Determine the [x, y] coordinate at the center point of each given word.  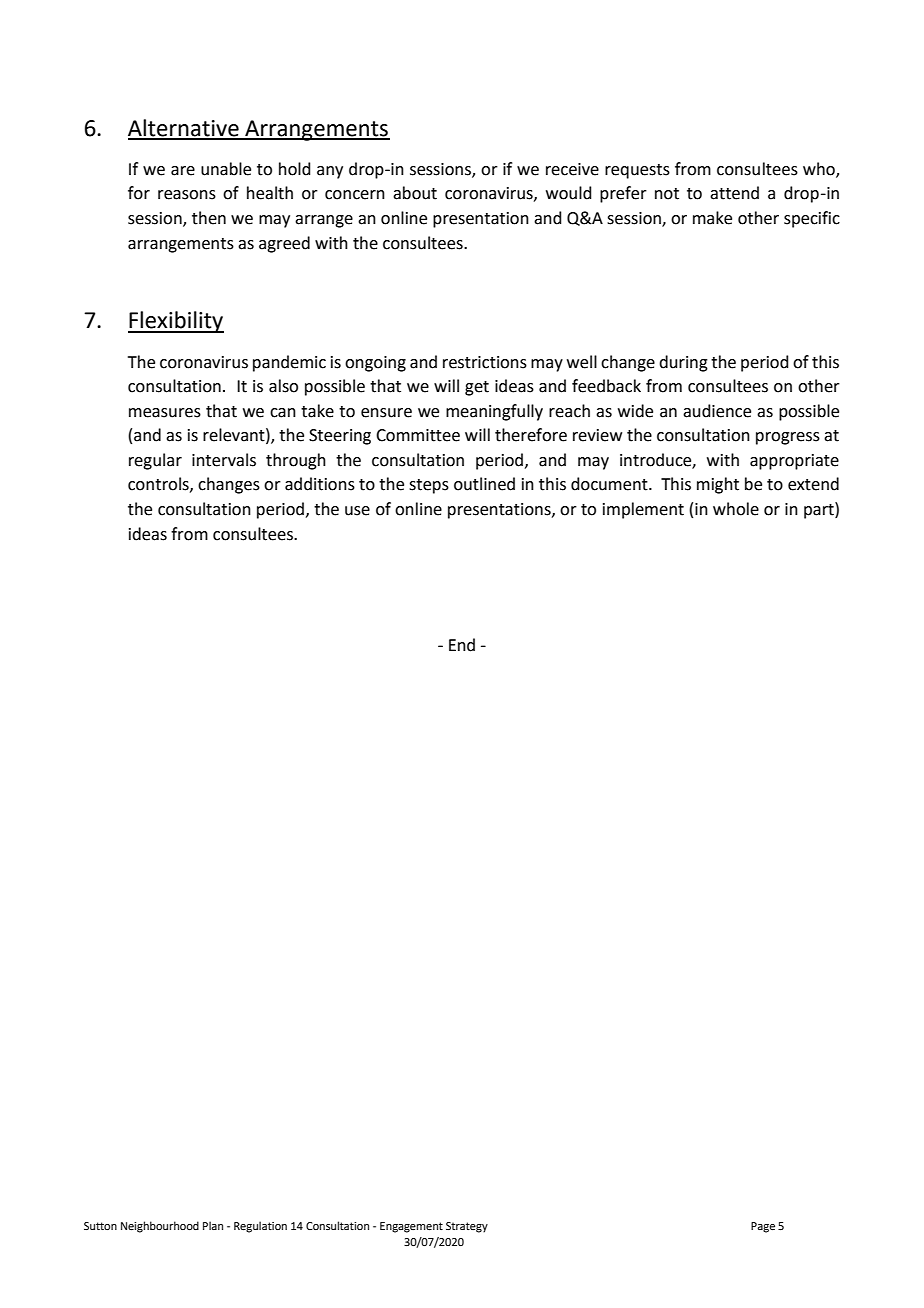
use [357, 511]
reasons [187, 195]
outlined [484, 484]
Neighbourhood [160, 1227]
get [477, 388]
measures [165, 413]
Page [763, 1227]
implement [643, 510]
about [415, 193]
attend [734, 193]
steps [429, 486]
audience [717, 411]
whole [736, 509]
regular [155, 461]
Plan [213, 1225]
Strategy [467, 1227]
